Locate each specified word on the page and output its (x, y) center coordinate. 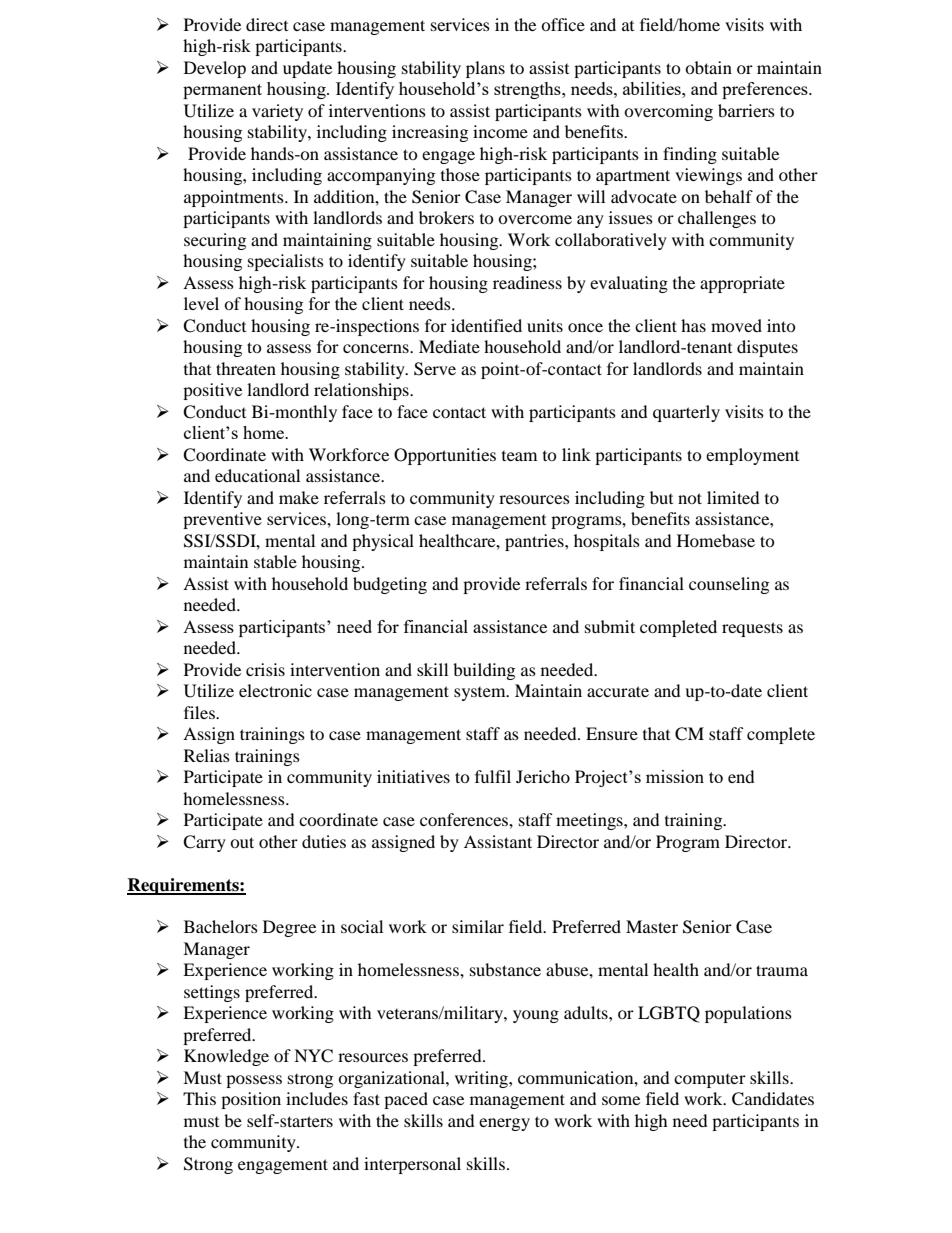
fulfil (493, 776)
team (519, 456)
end (741, 776)
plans (485, 69)
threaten (246, 368)
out (242, 842)
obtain (708, 67)
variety (277, 112)
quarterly (686, 413)
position (251, 1100)
